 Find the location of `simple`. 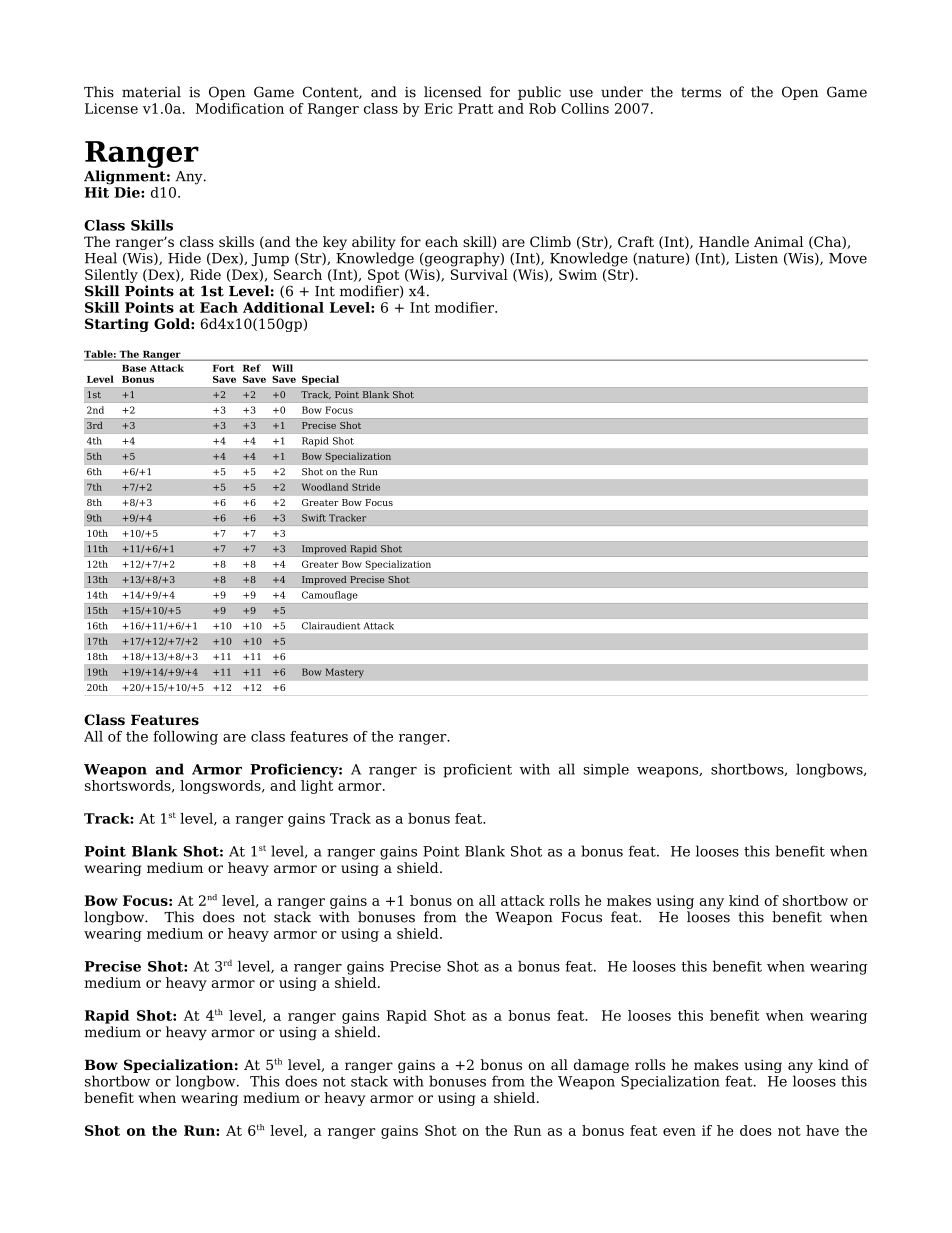

simple is located at coordinates (606, 770).
